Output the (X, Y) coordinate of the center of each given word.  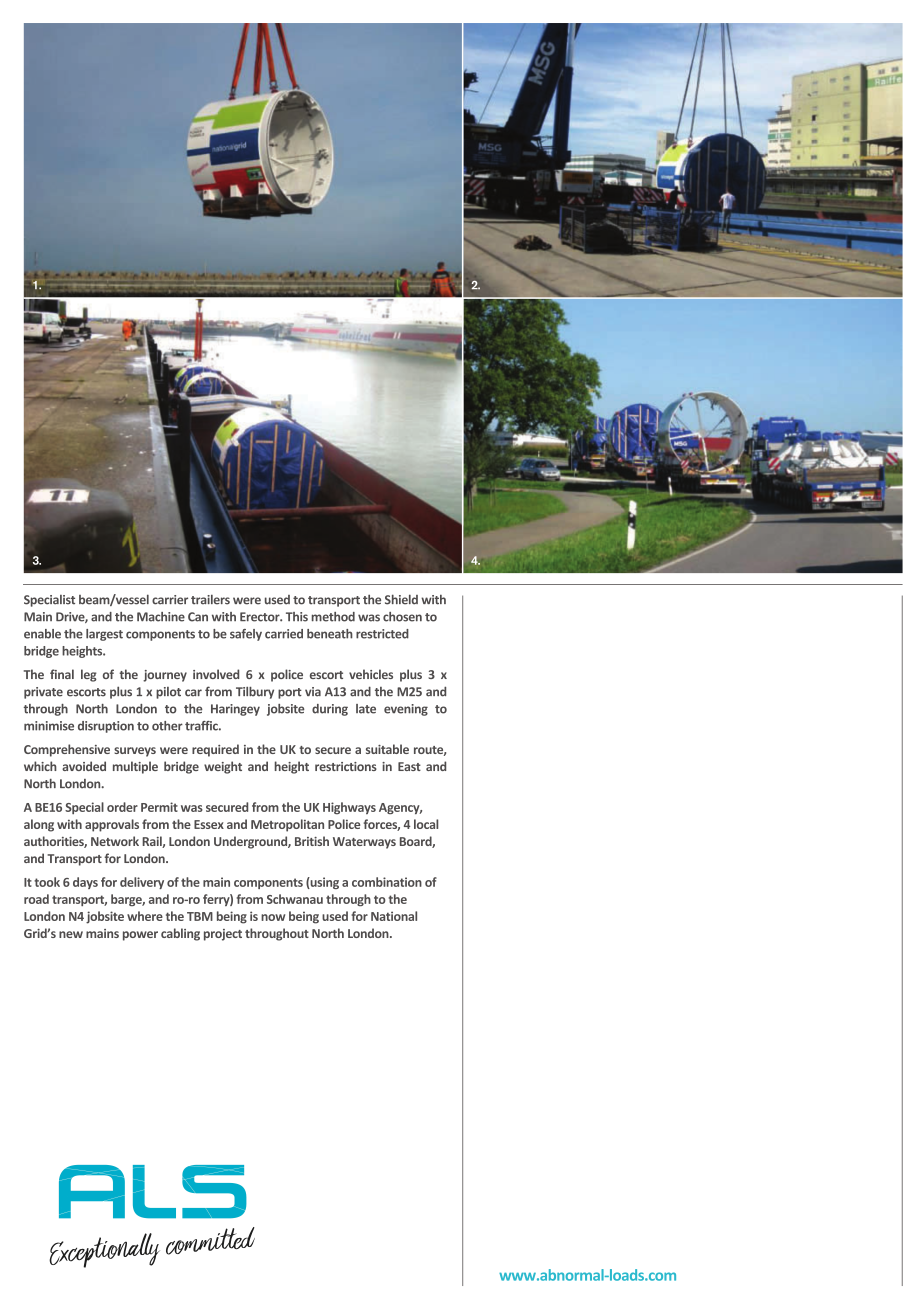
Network (115, 841)
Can (198, 617)
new (71, 934)
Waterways (364, 843)
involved (216, 674)
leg (89, 675)
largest (104, 635)
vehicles (371, 674)
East (409, 766)
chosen (402, 617)
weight (223, 767)
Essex (209, 824)
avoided (84, 766)
